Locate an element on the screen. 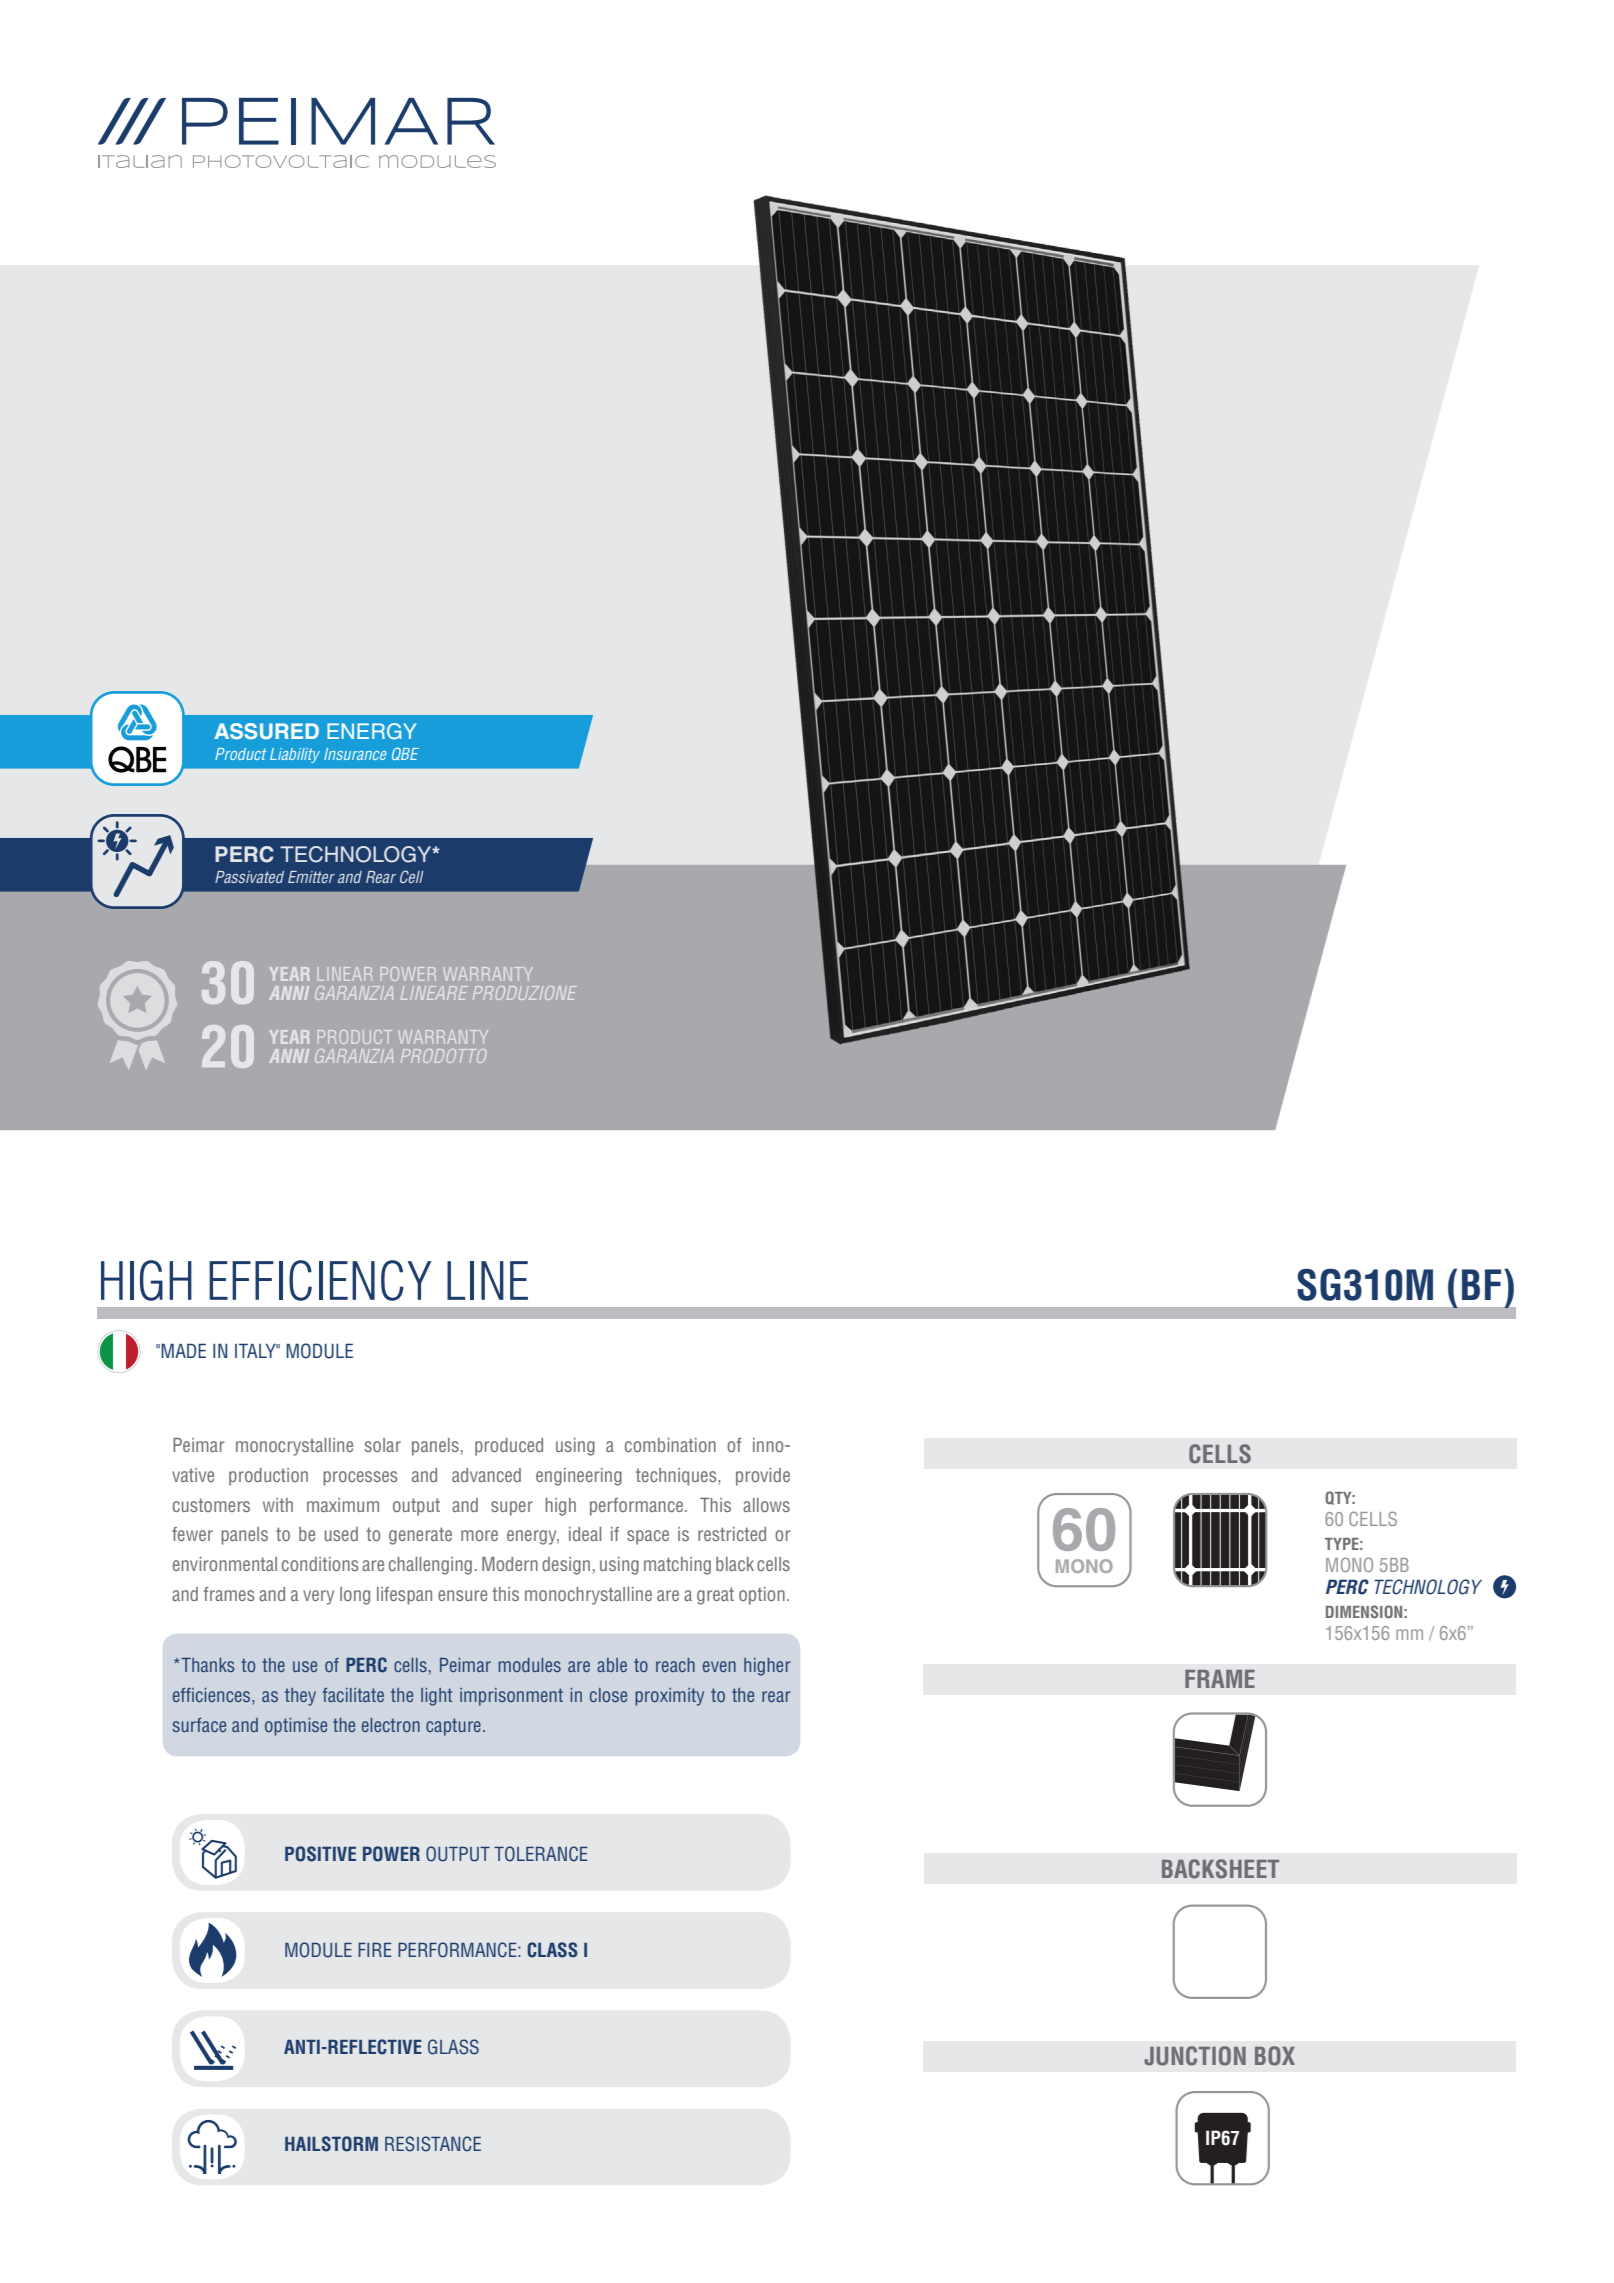 This screenshot has height=2283, width=1614. JUNCTION is located at coordinates (1195, 2056).
